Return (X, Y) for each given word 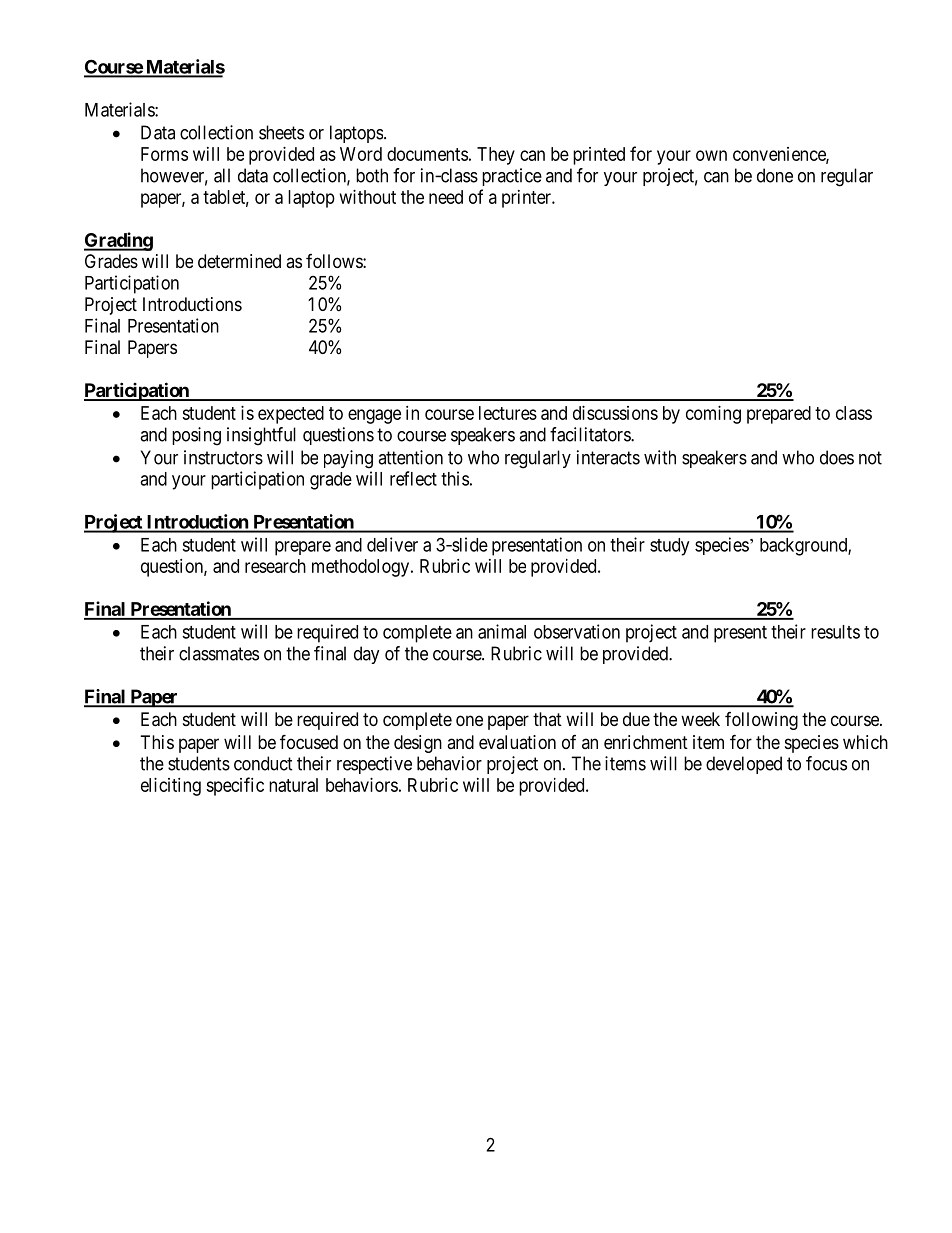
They (496, 156)
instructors (223, 457)
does (837, 457)
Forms (164, 154)
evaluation (517, 742)
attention (410, 457)
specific (235, 786)
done (775, 175)
